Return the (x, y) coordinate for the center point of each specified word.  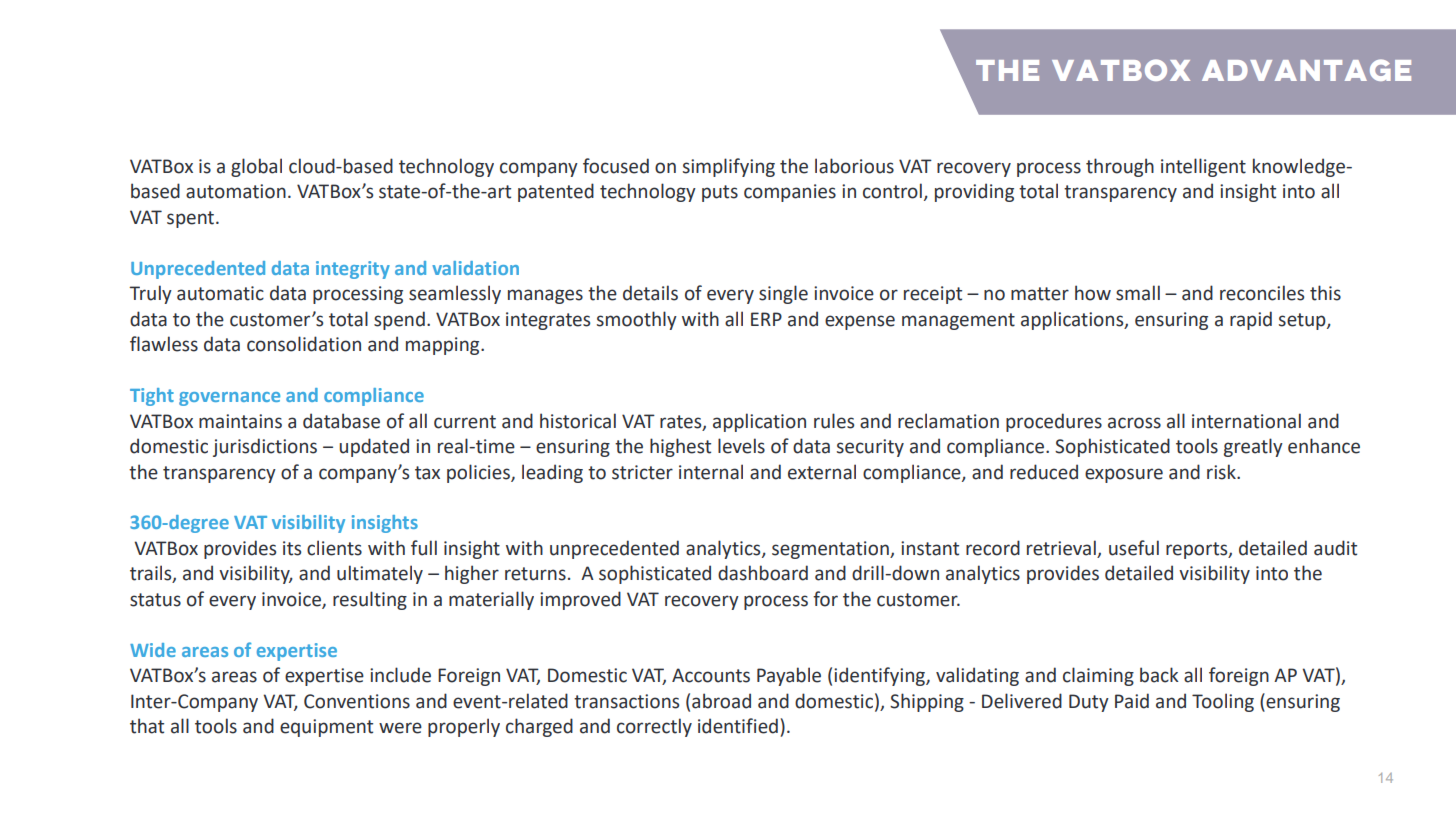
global (256, 167)
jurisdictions (265, 447)
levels (741, 446)
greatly (1253, 447)
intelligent (1203, 167)
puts (720, 193)
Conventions (357, 701)
